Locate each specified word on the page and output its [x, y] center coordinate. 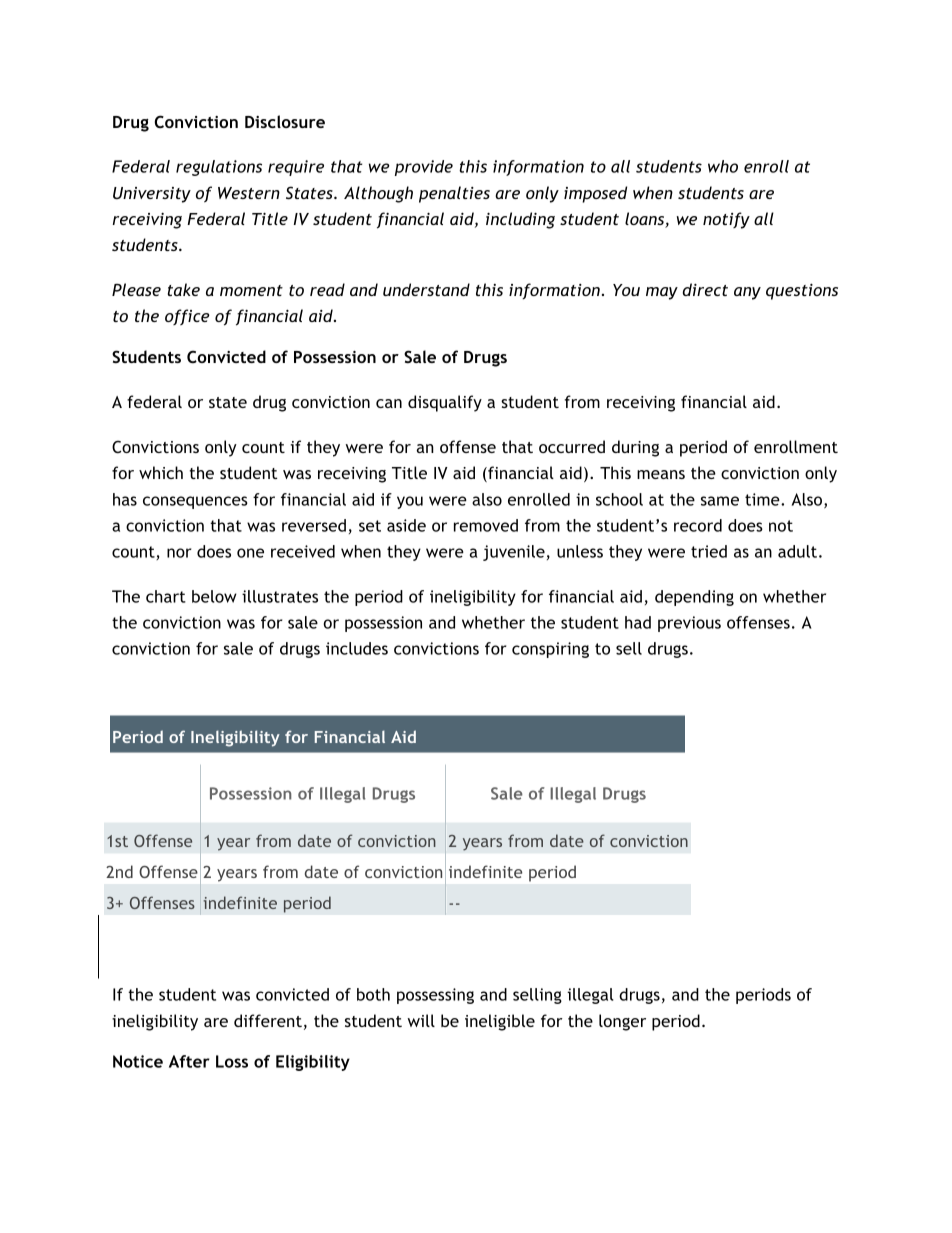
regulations [219, 168]
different [268, 1020]
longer [622, 1022]
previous [689, 624]
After [189, 1061]
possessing [435, 996]
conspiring [550, 650]
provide [424, 168]
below [214, 596]
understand [426, 289]
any [747, 293]
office [187, 317]
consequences [195, 502]
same [720, 501]
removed [486, 525]
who [723, 166]
